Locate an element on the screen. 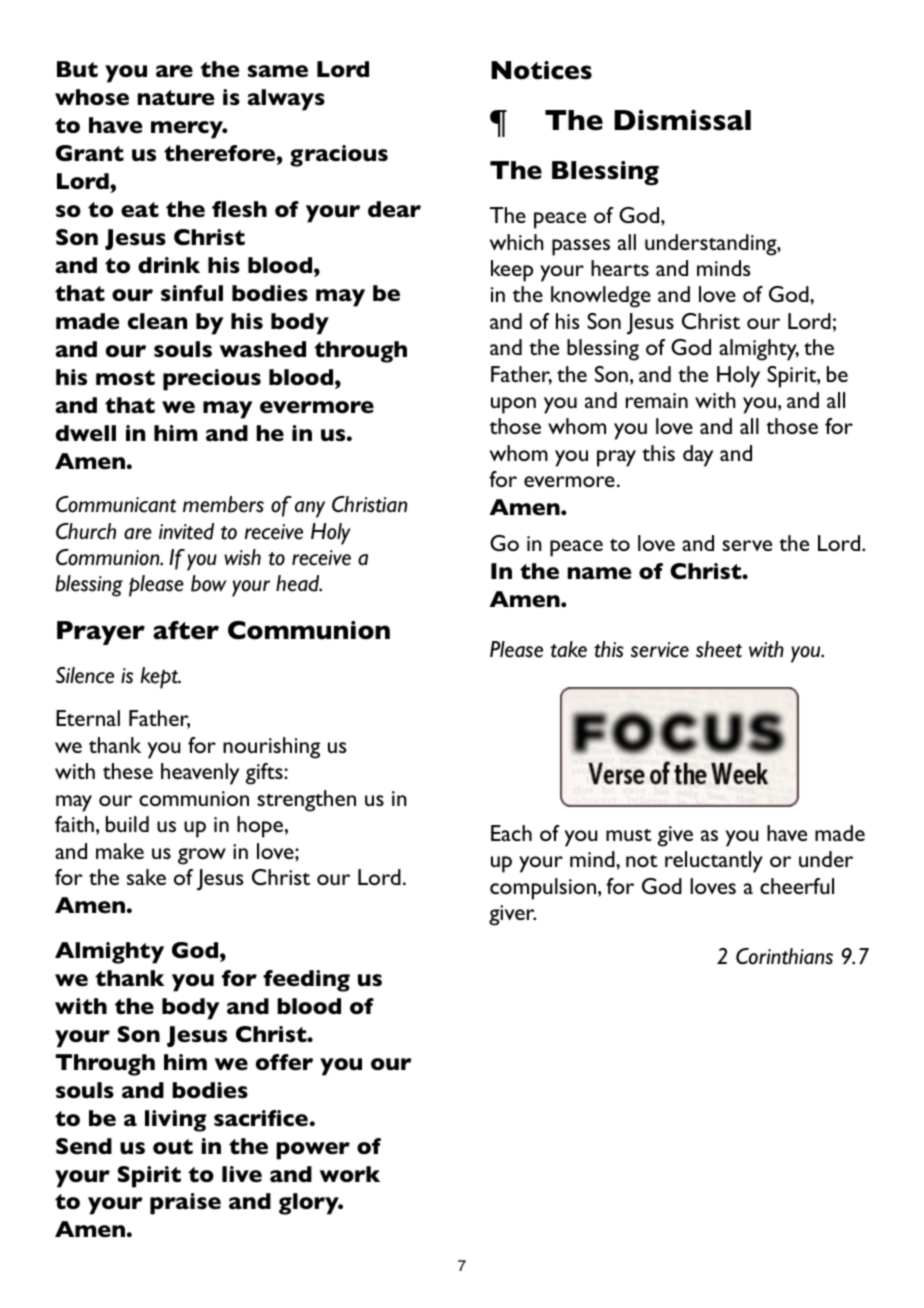 The image size is (924, 1308). Dismissal is located at coordinates (682, 120).
